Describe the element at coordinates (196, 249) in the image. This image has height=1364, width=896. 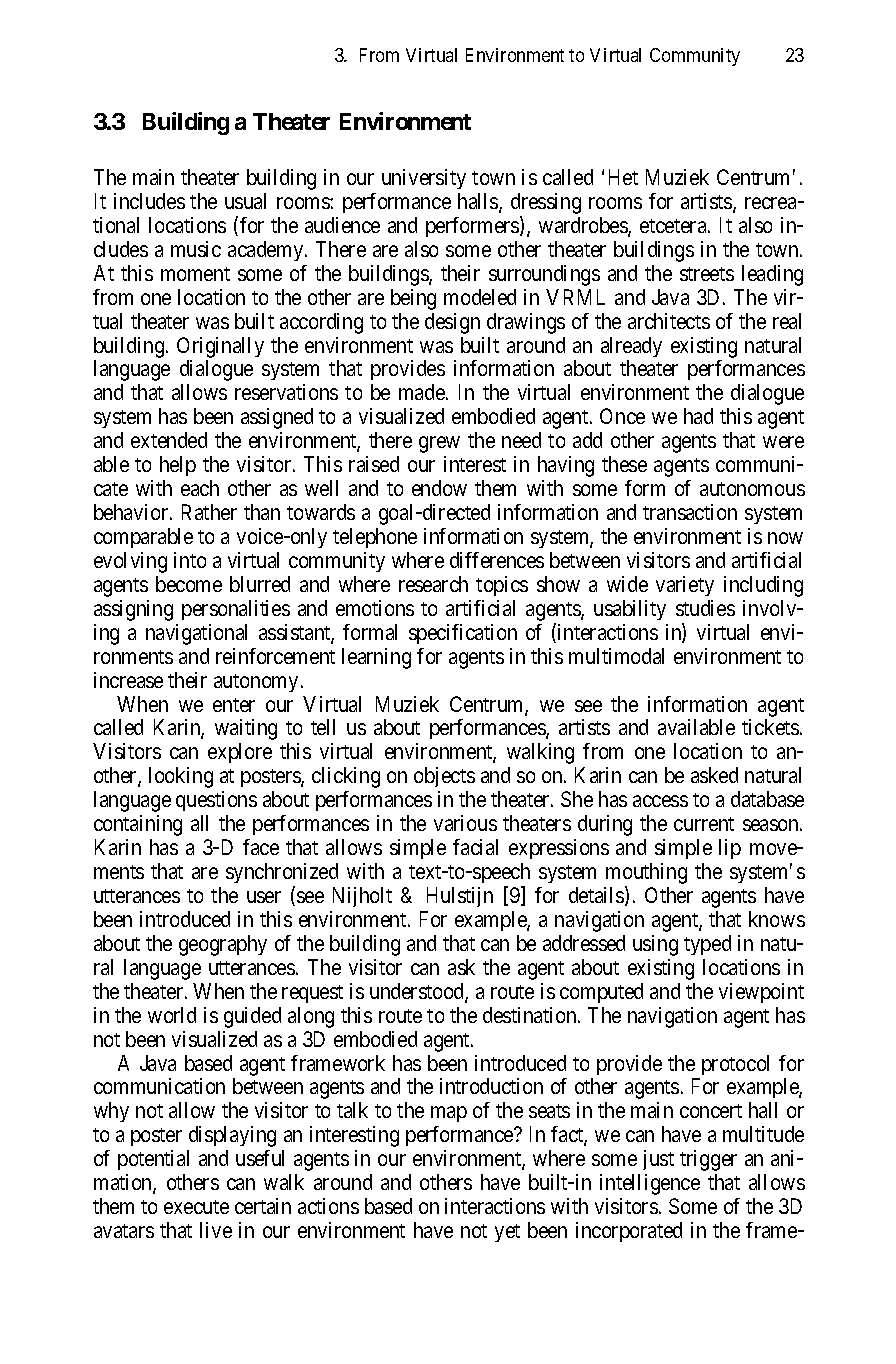
I see `music` at that location.
